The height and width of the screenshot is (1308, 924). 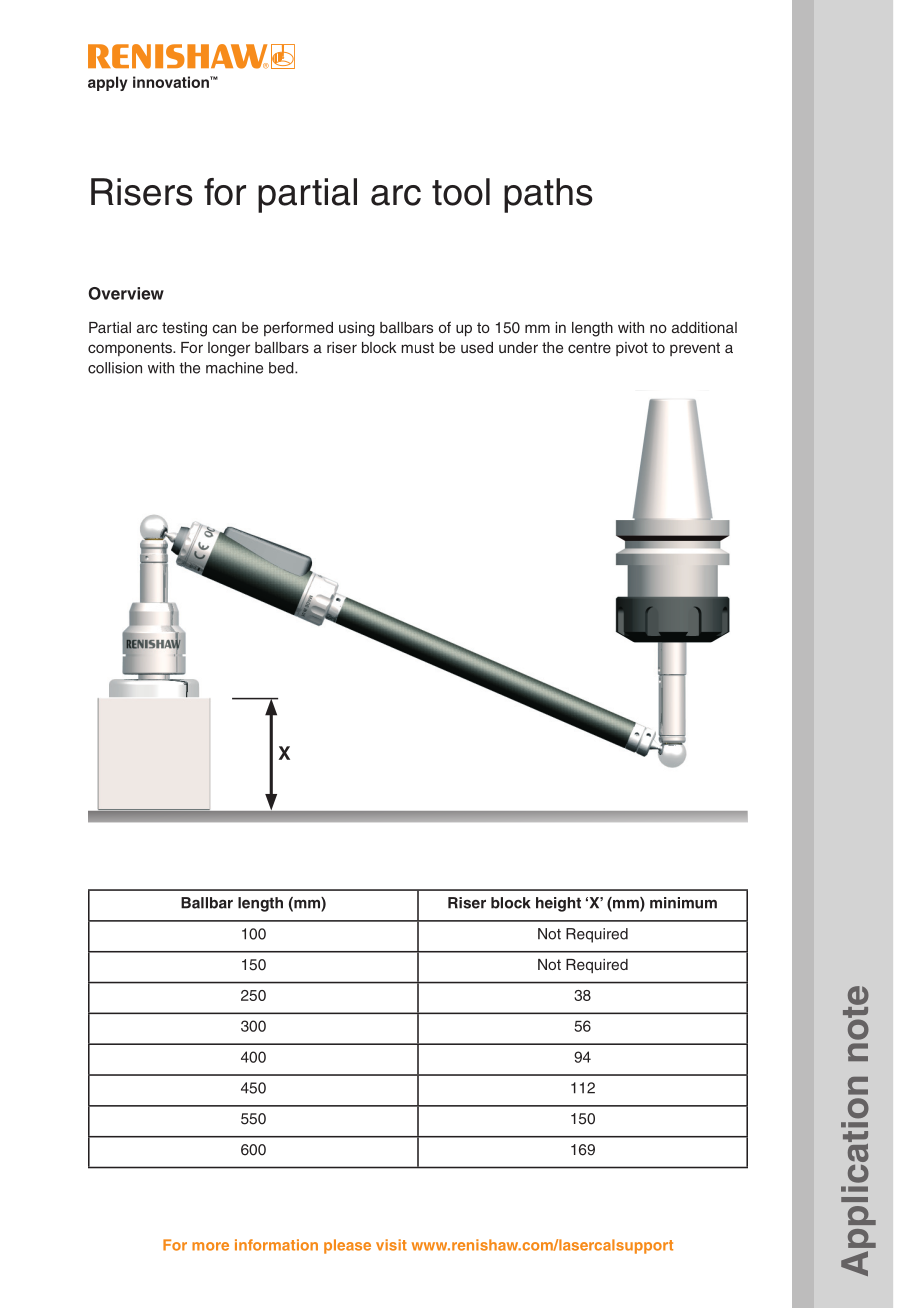 What do you see at coordinates (347, 1246) in the screenshot?
I see `please` at bounding box center [347, 1246].
